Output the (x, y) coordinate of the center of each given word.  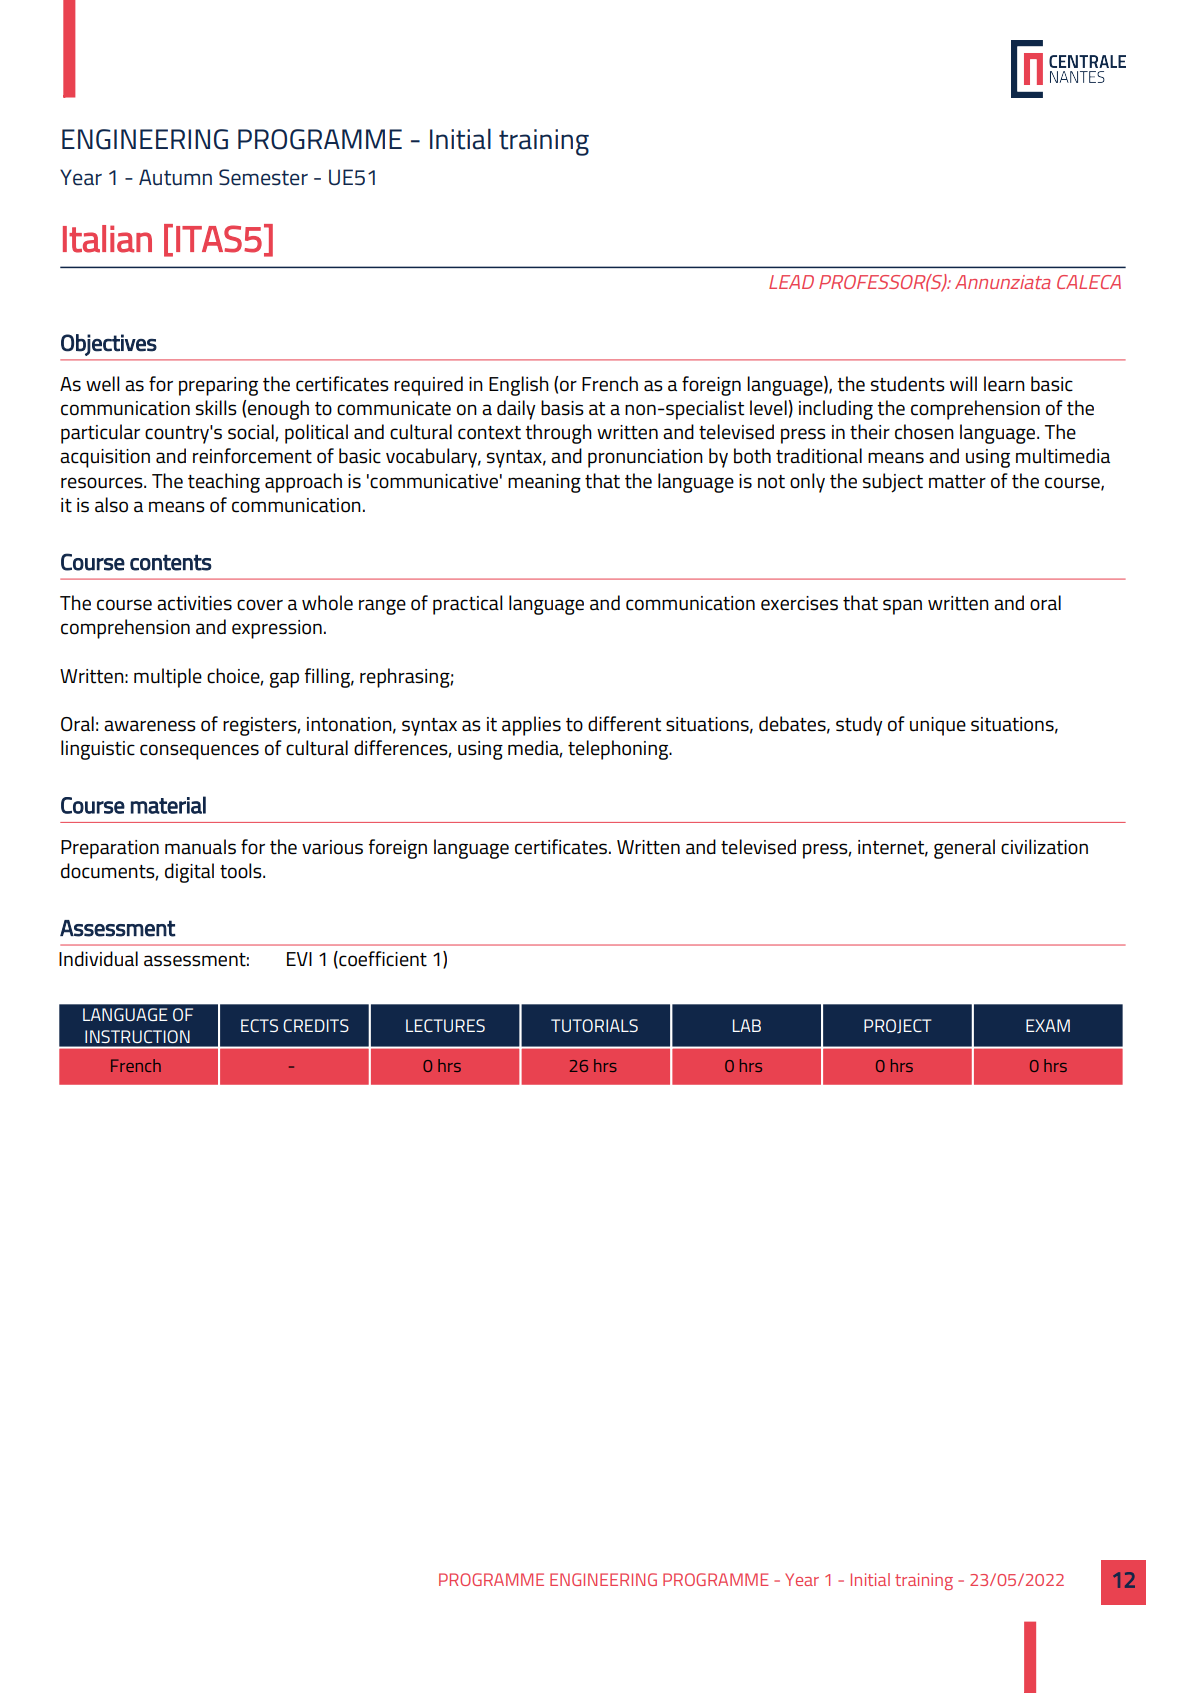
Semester (263, 177)
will (963, 383)
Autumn (175, 177)
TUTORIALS (594, 1025)
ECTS (259, 1025)
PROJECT (898, 1026)
